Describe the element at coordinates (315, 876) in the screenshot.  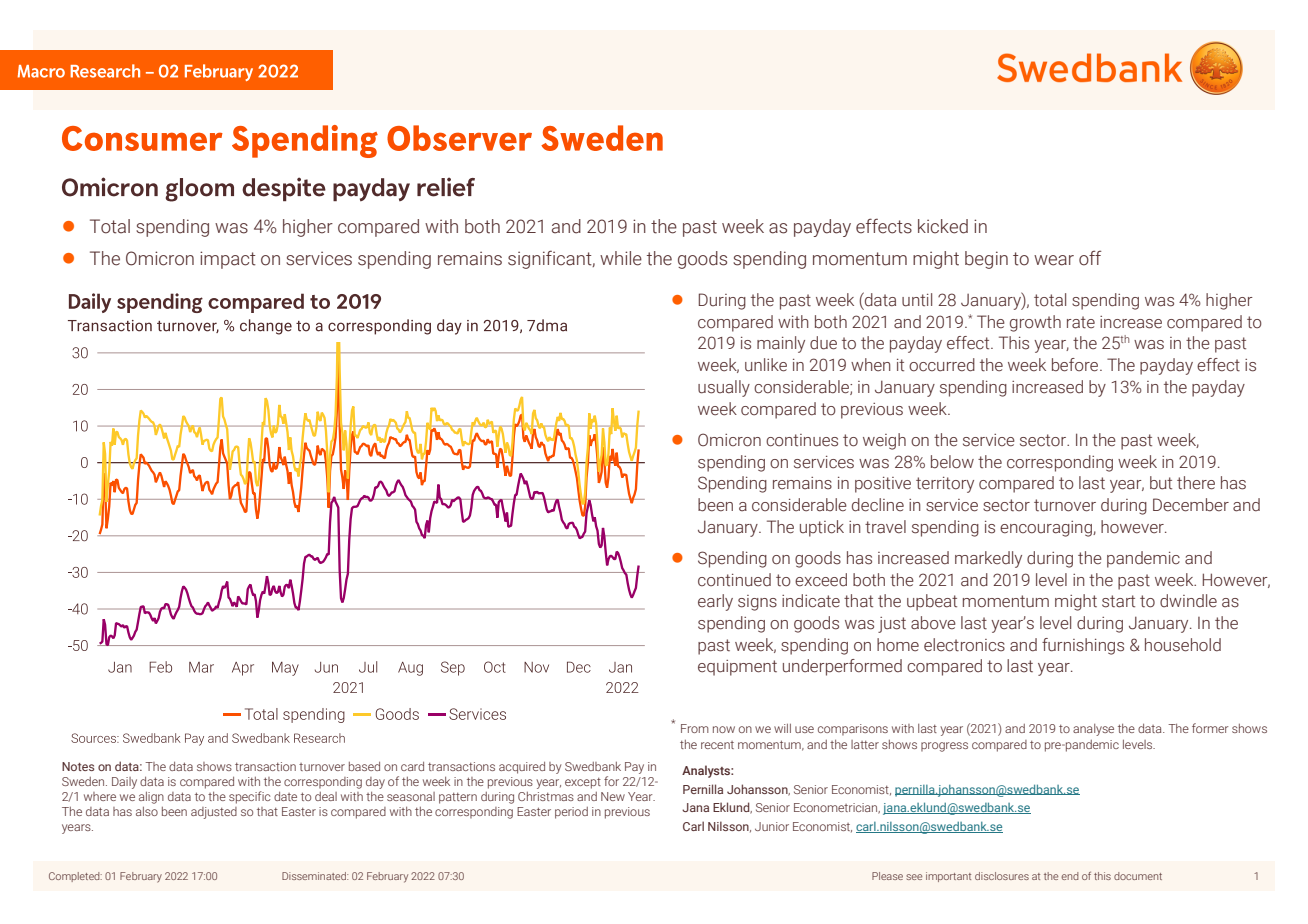
I see `Disseminated` at that location.
